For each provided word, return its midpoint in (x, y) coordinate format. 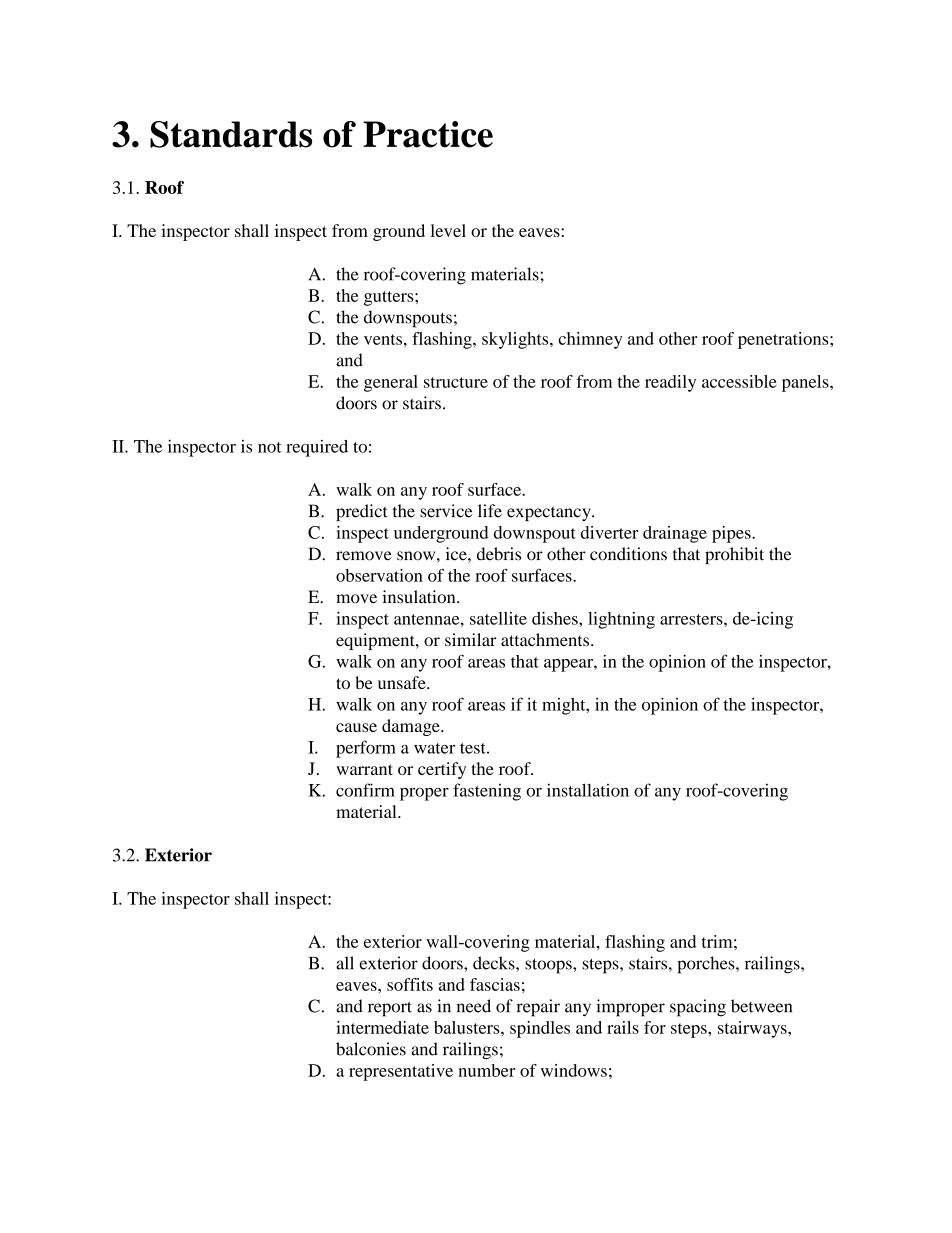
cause (356, 727)
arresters (692, 619)
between (761, 1006)
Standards (231, 134)
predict (362, 512)
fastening (487, 792)
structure (456, 382)
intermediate (382, 1027)
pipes (732, 534)
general (391, 383)
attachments (546, 639)
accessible (739, 381)
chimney (590, 340)
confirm (365, 790)
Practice (428, 134)
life (490, 511)
